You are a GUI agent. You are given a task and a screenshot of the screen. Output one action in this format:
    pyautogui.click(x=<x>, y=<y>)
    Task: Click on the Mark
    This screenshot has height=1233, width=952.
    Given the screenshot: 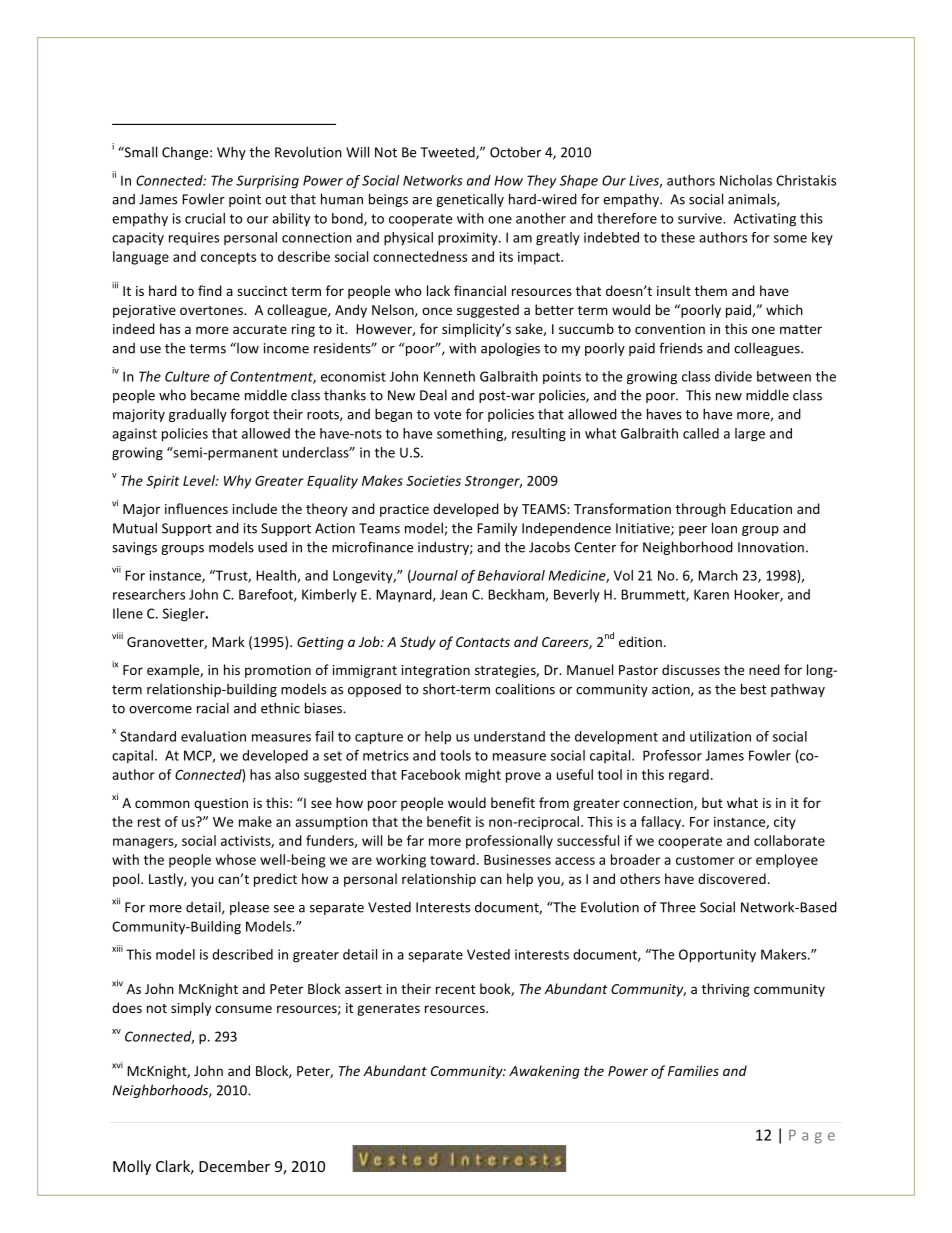 What is the action you would take?
    pyautogui.click(x=228, y=641)
